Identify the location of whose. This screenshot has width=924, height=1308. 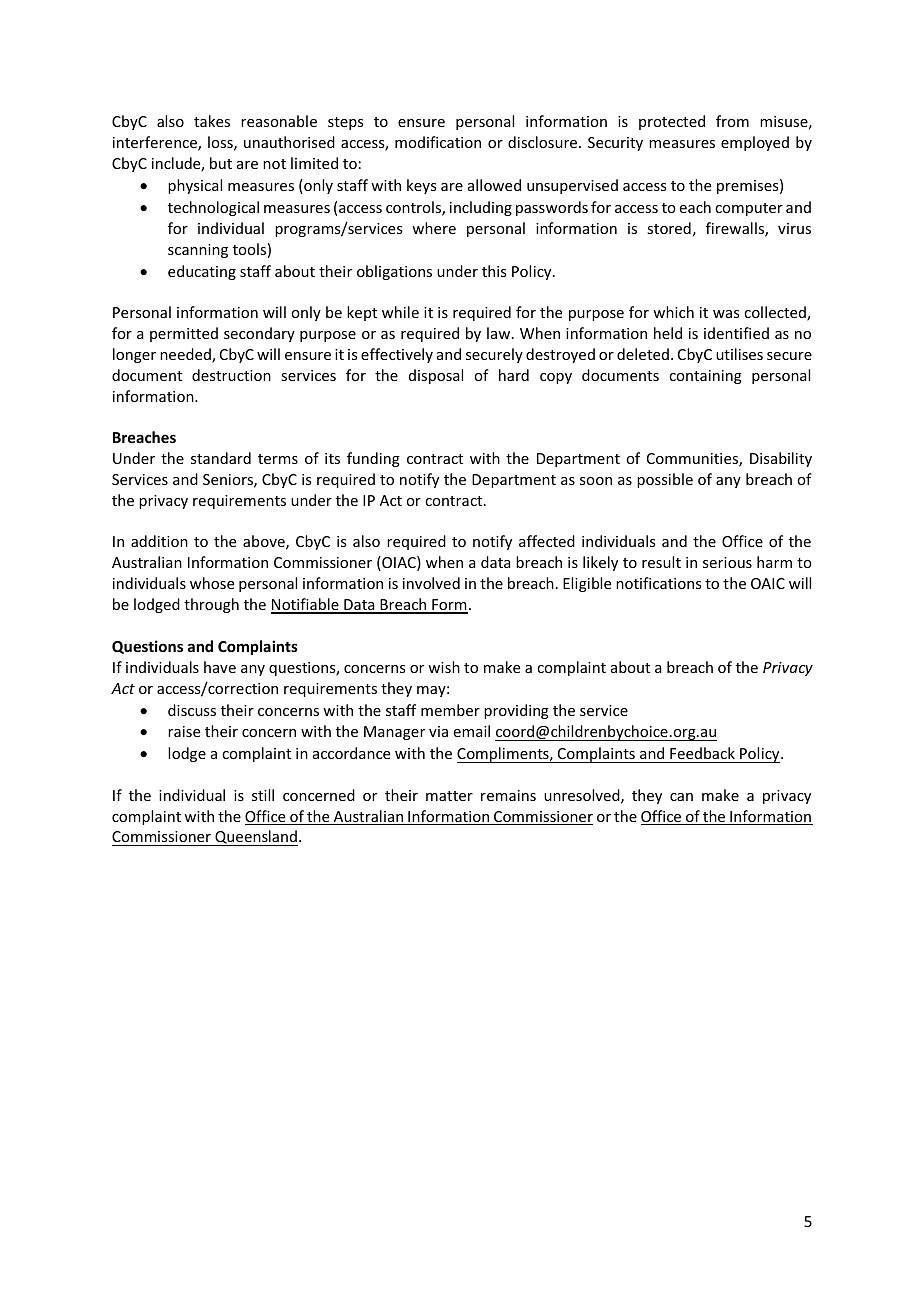
(212, 583).
